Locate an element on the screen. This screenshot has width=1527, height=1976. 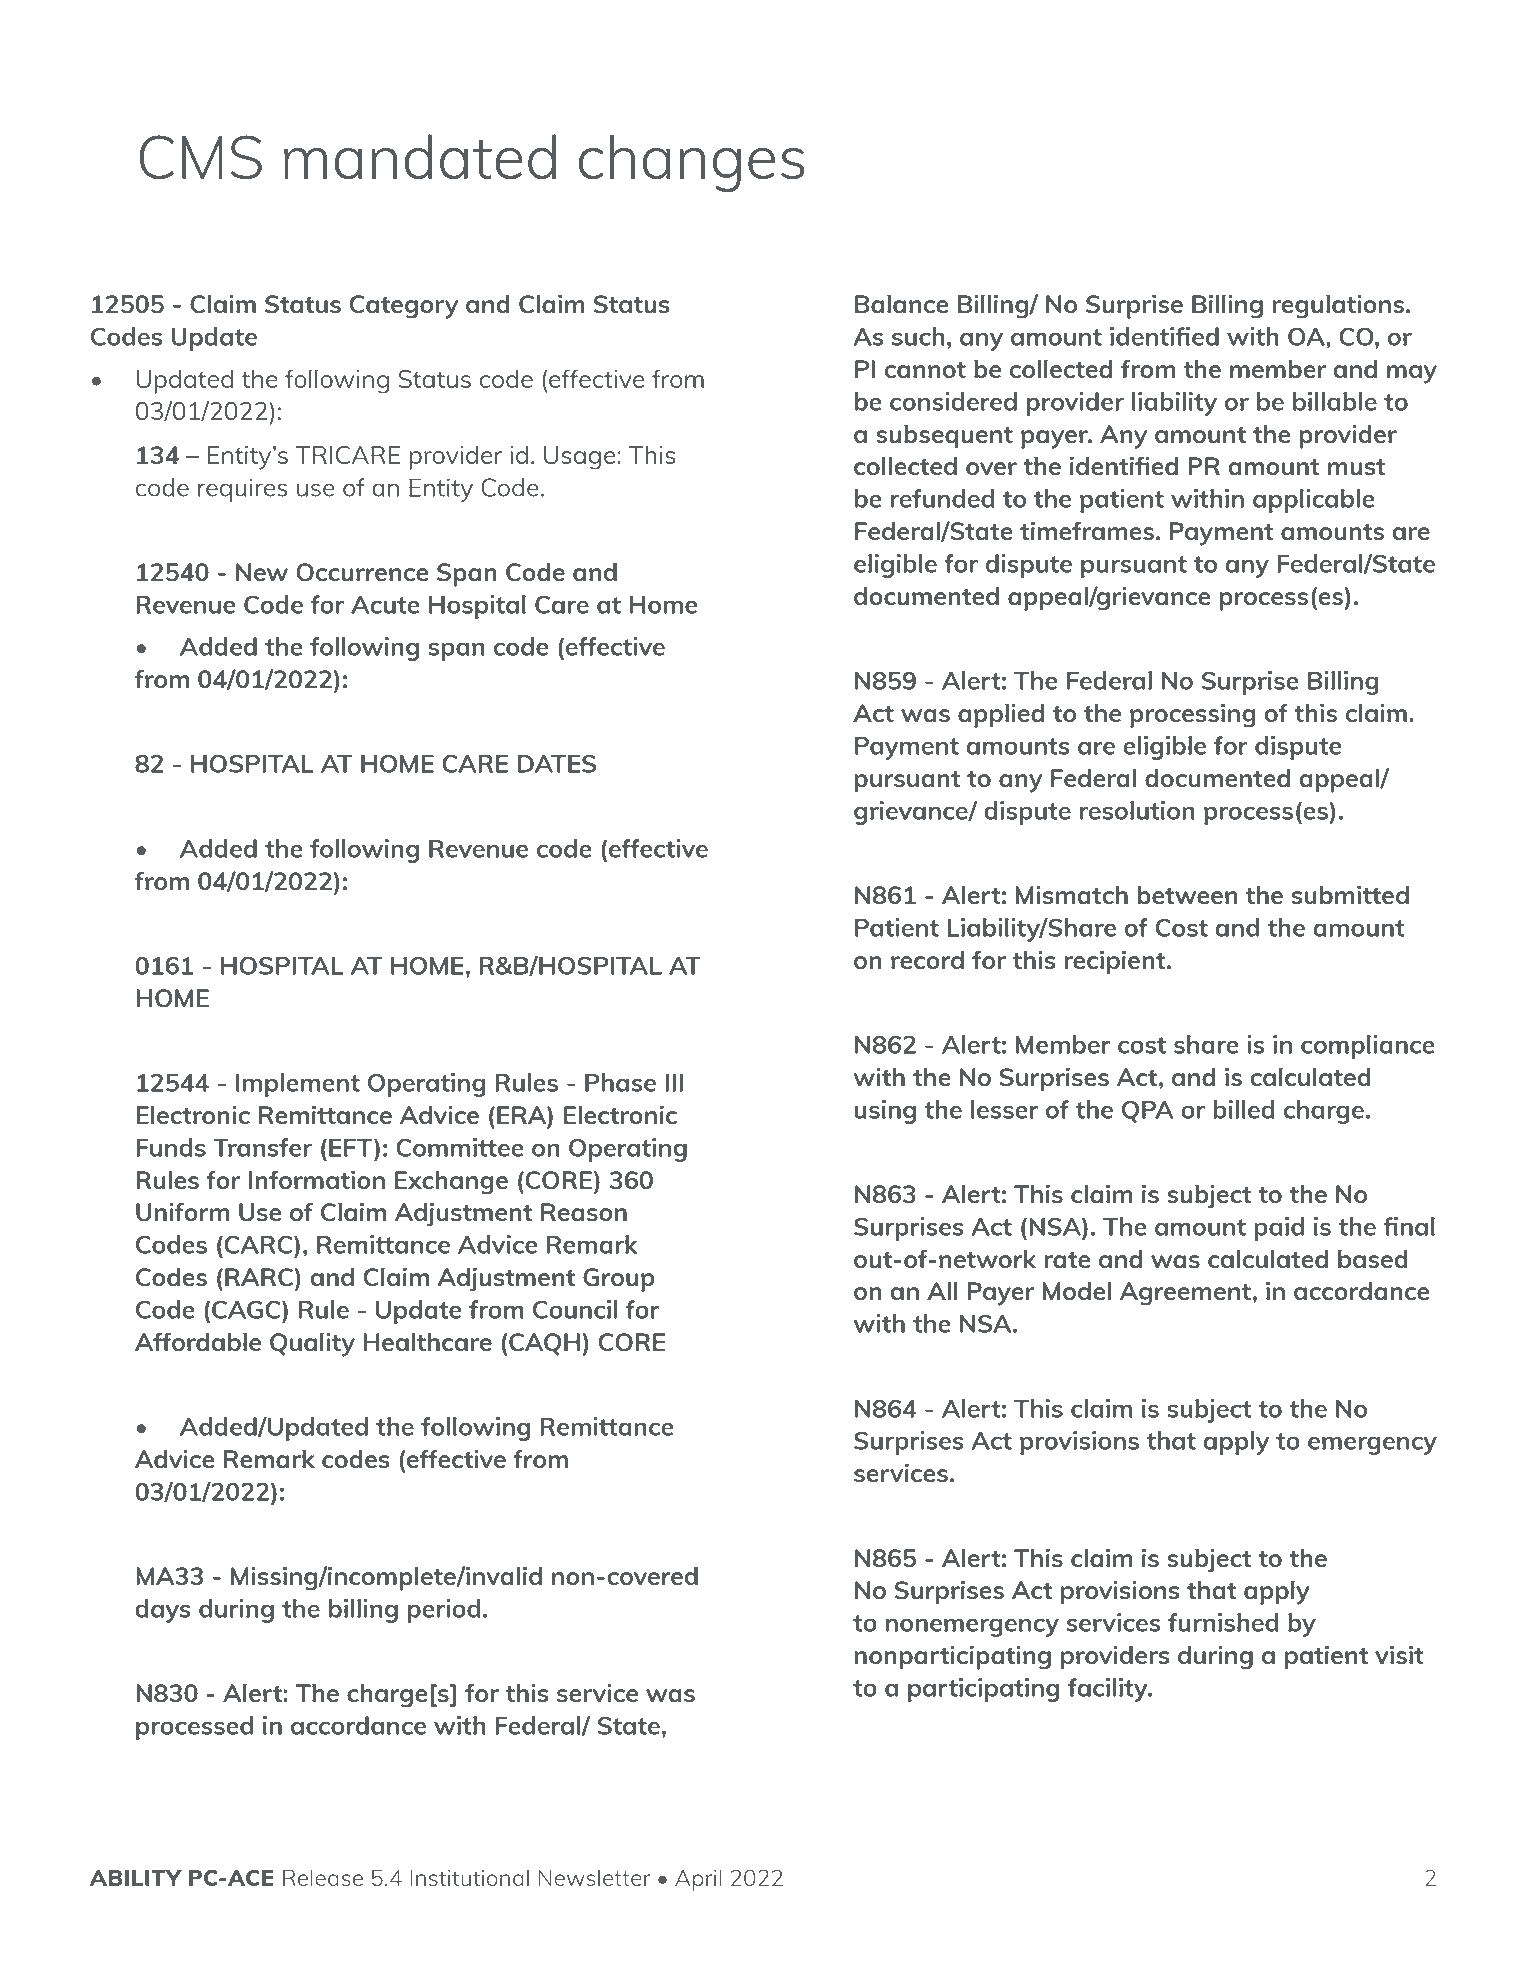
Release is located at coordinates (323, 1877).
